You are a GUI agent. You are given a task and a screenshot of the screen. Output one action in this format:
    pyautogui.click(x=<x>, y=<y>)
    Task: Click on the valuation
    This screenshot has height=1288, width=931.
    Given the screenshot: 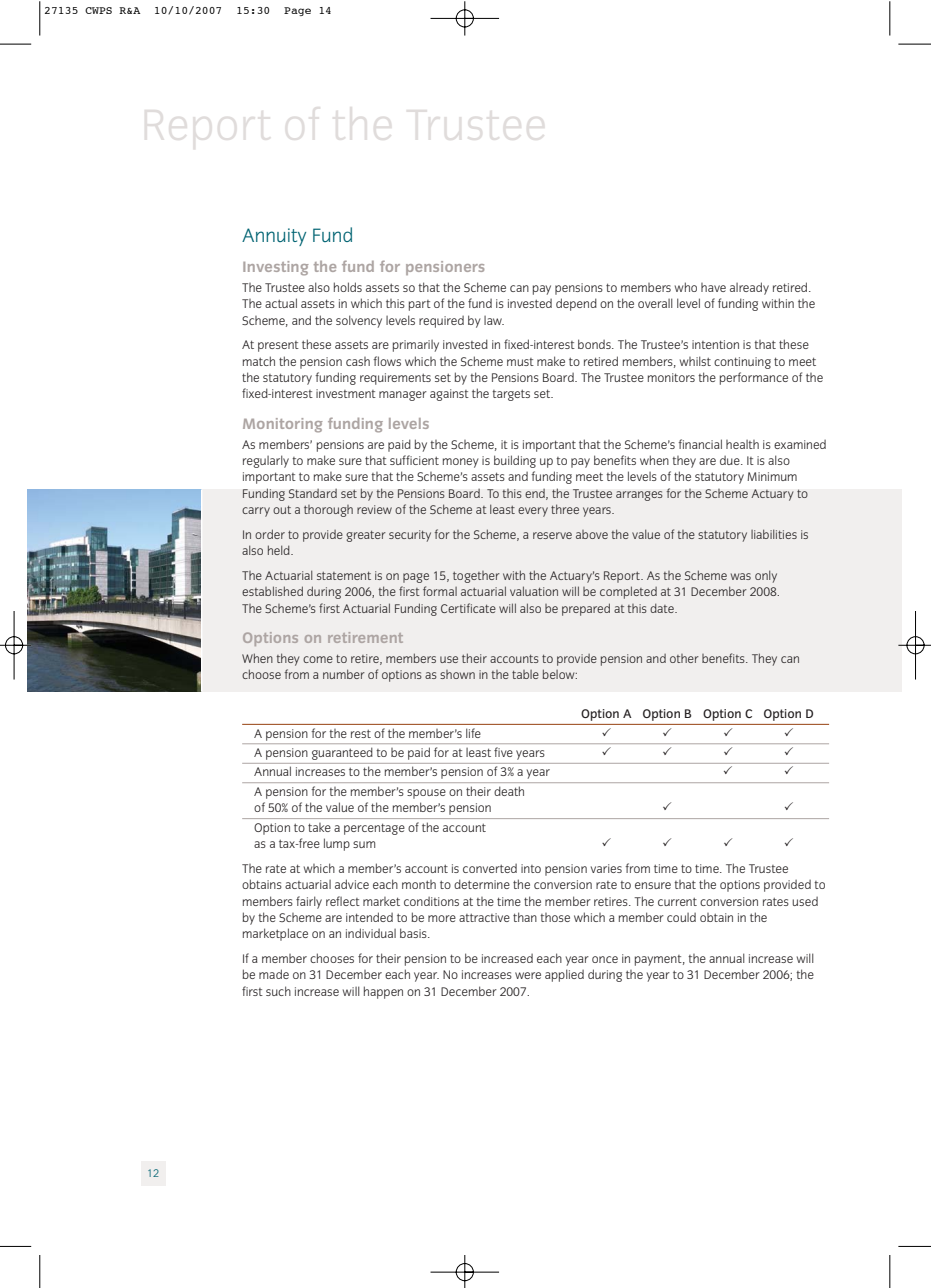 What is the action you would take?
    pyautogui.click(x=534, y=591)
